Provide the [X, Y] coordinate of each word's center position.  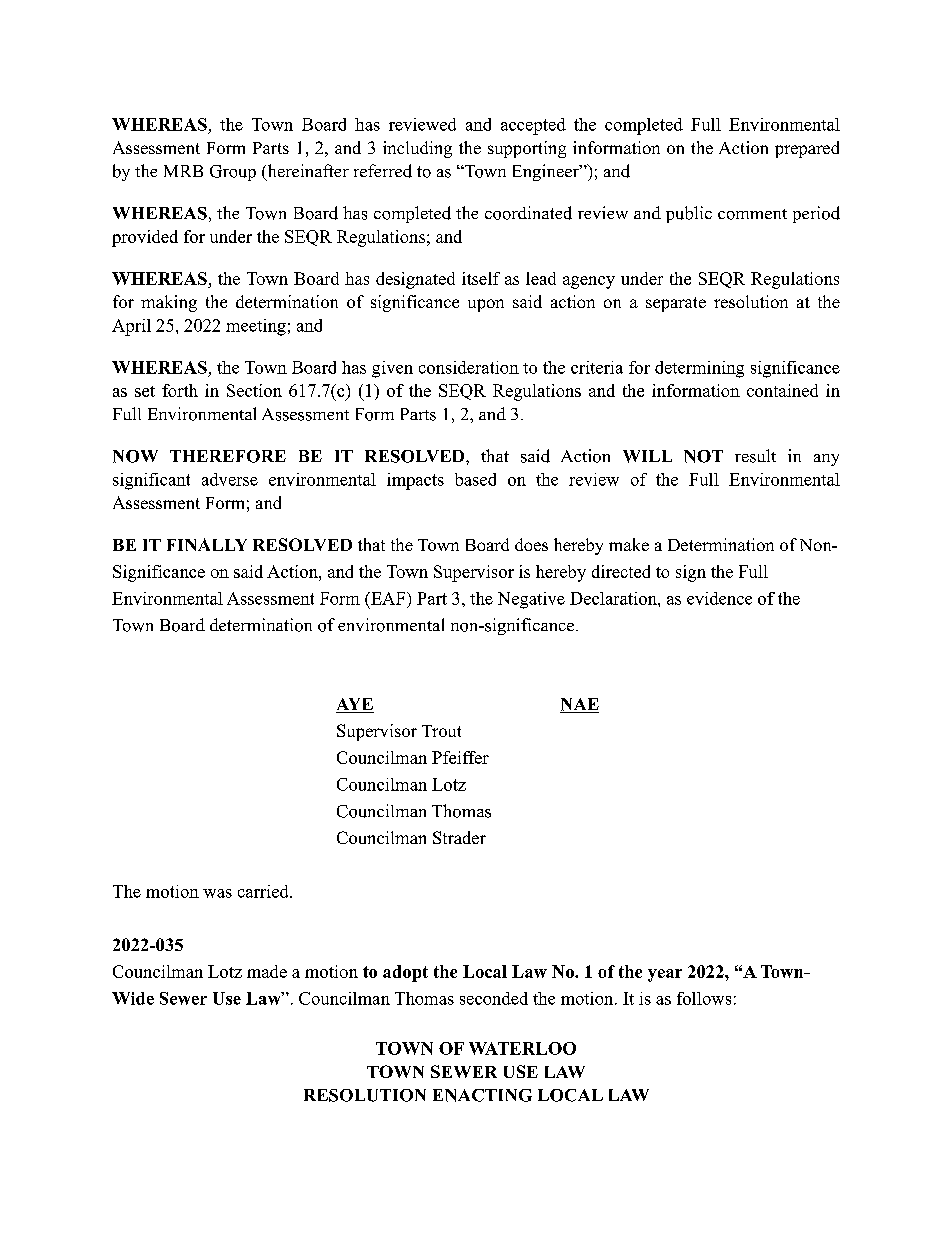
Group [233, 173]
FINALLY [207, 544]
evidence [719, 598]
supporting [527, 149]
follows [704, 998]
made [267, 971]
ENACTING [482, 1095]
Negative [531, 600]
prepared [807, 149]
